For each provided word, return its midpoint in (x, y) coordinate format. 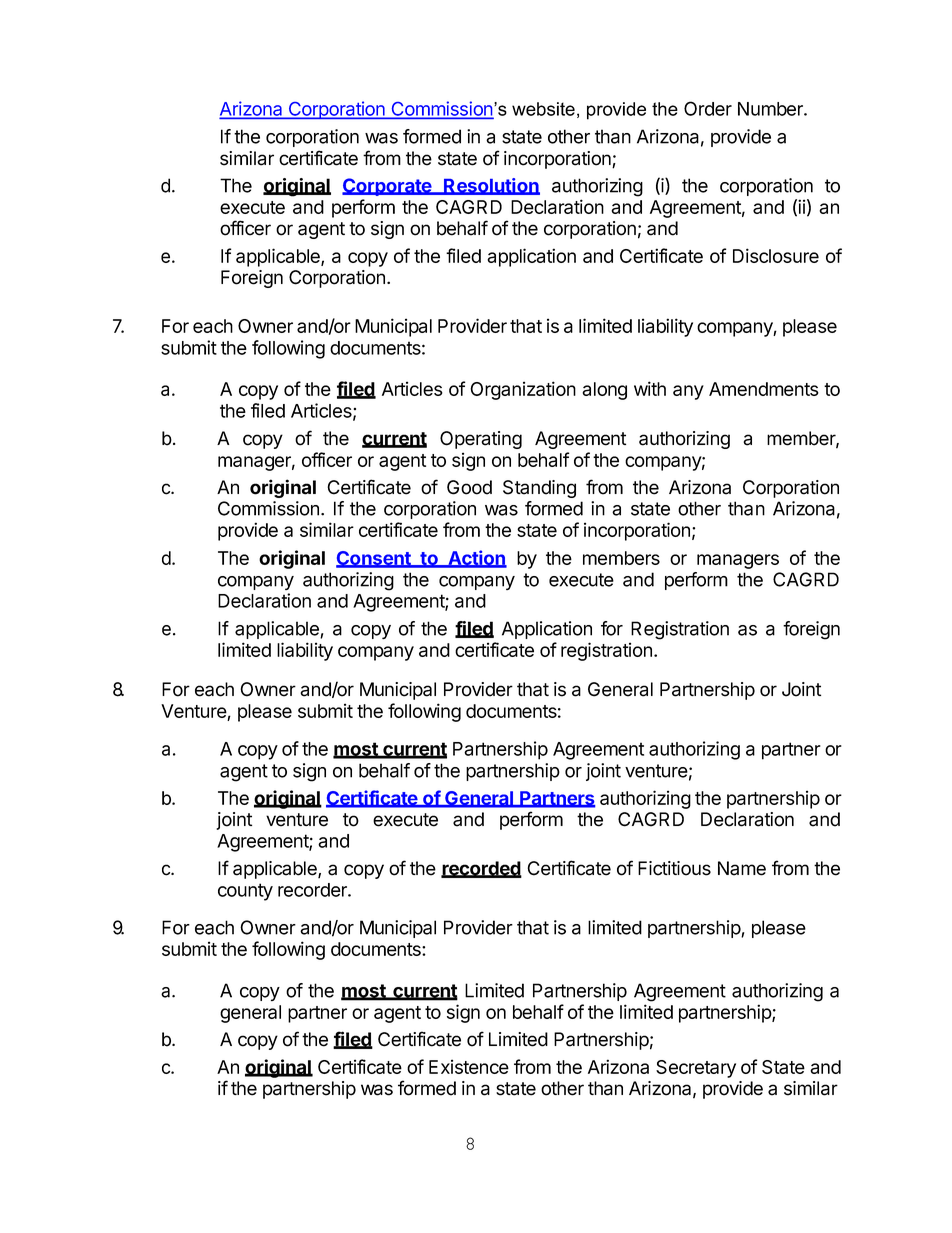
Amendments (764, 389)
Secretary (696, 1069)
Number (771, 109)
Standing (539, 489)
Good (469, 487)
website (543, 109)
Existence (469, 1066)
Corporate (388, 187)
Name (742, 868)
